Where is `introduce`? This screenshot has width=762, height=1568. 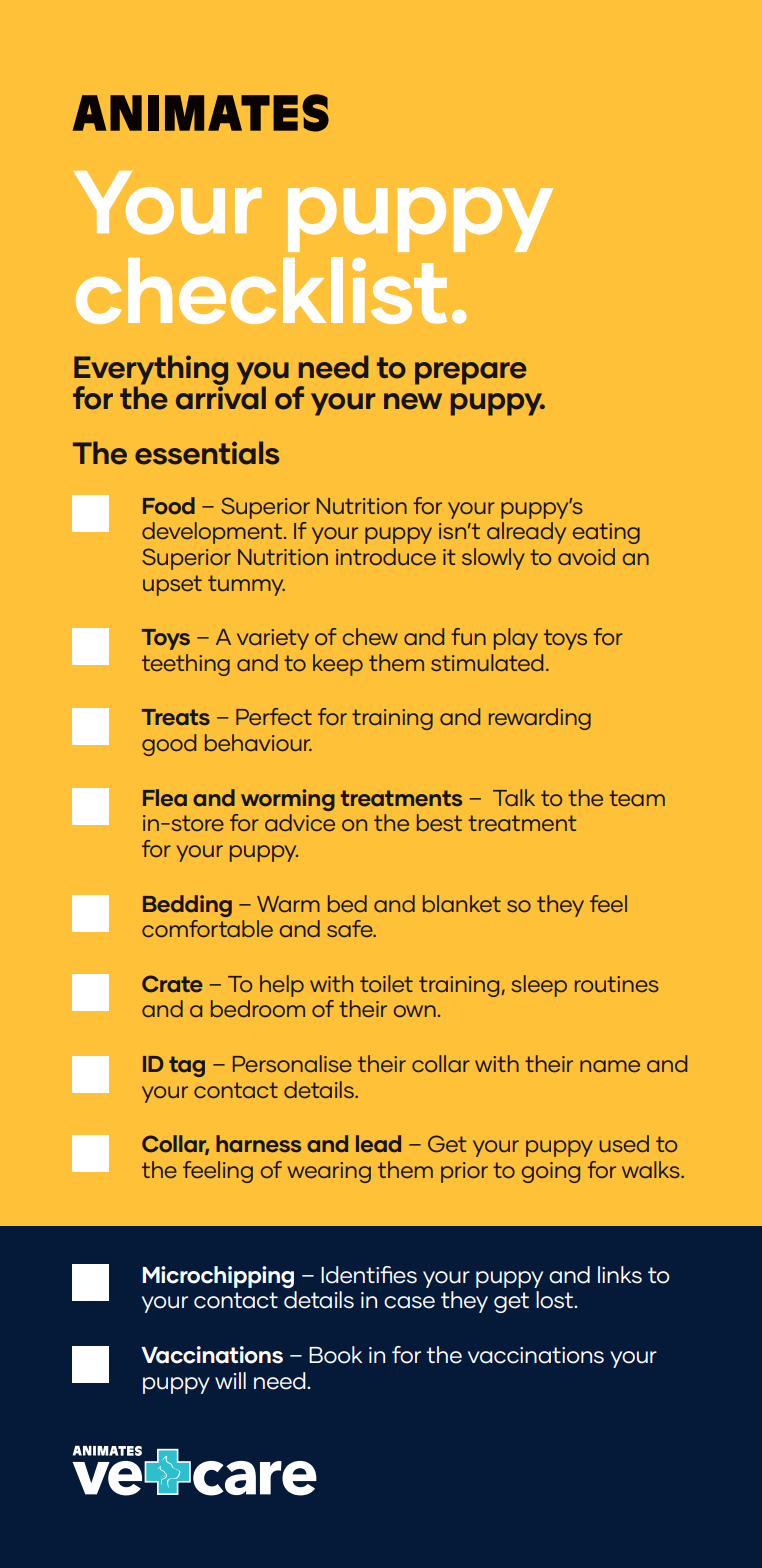 introduce is located at coordinates (386, 556).
